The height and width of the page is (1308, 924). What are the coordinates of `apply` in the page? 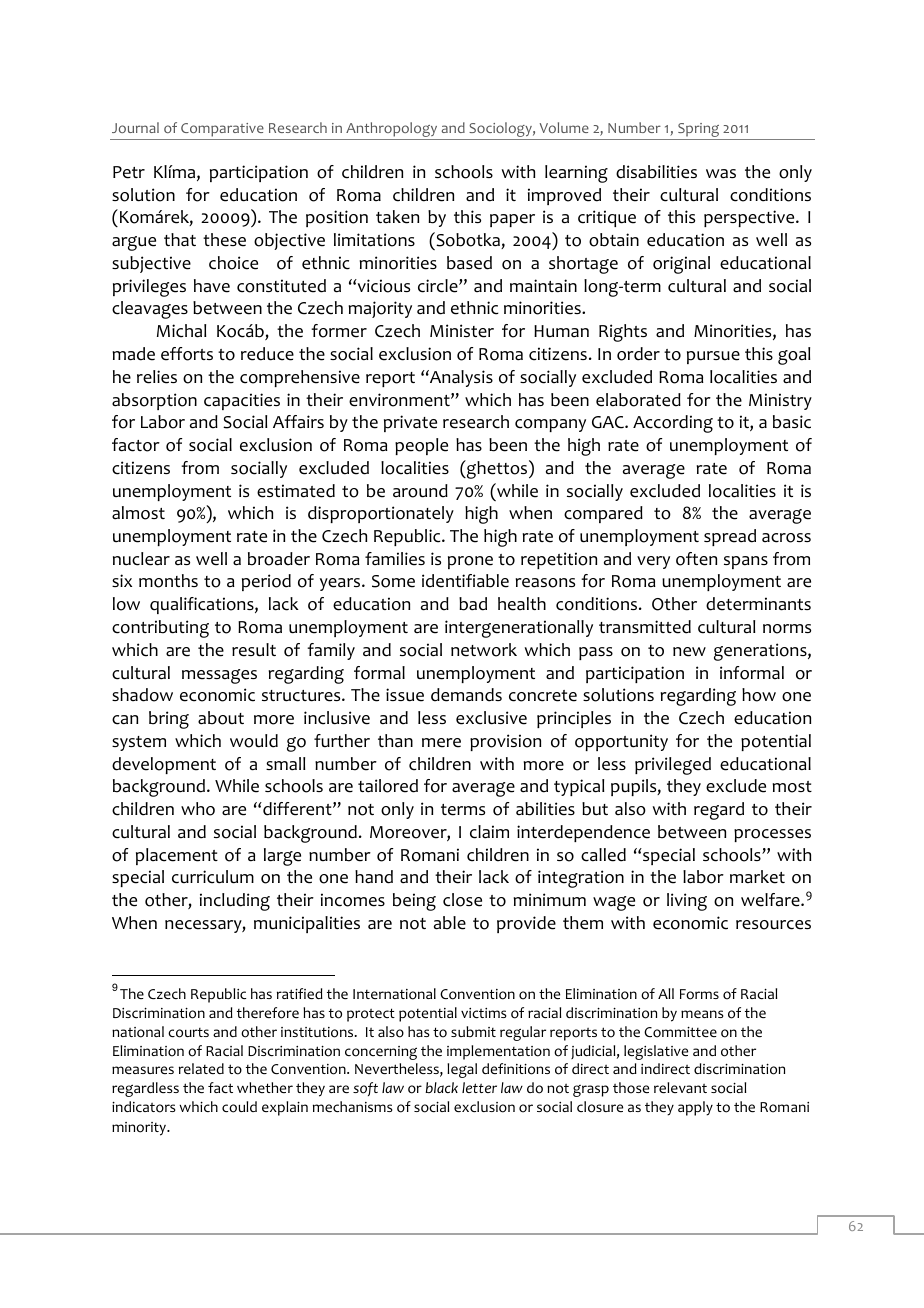 It's located at (695, 1108).
